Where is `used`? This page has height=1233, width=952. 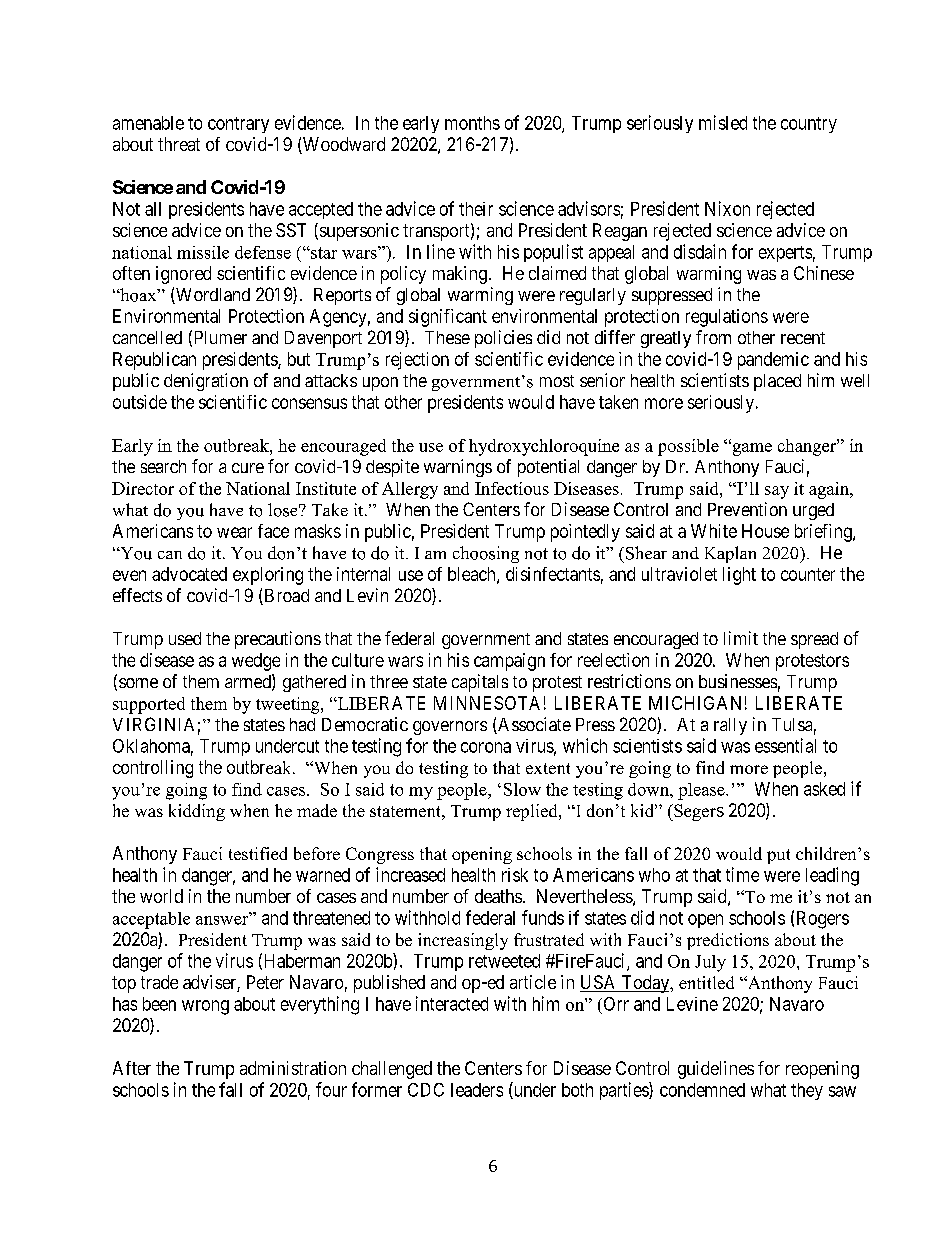
used is located at coordinates (185, 638).
